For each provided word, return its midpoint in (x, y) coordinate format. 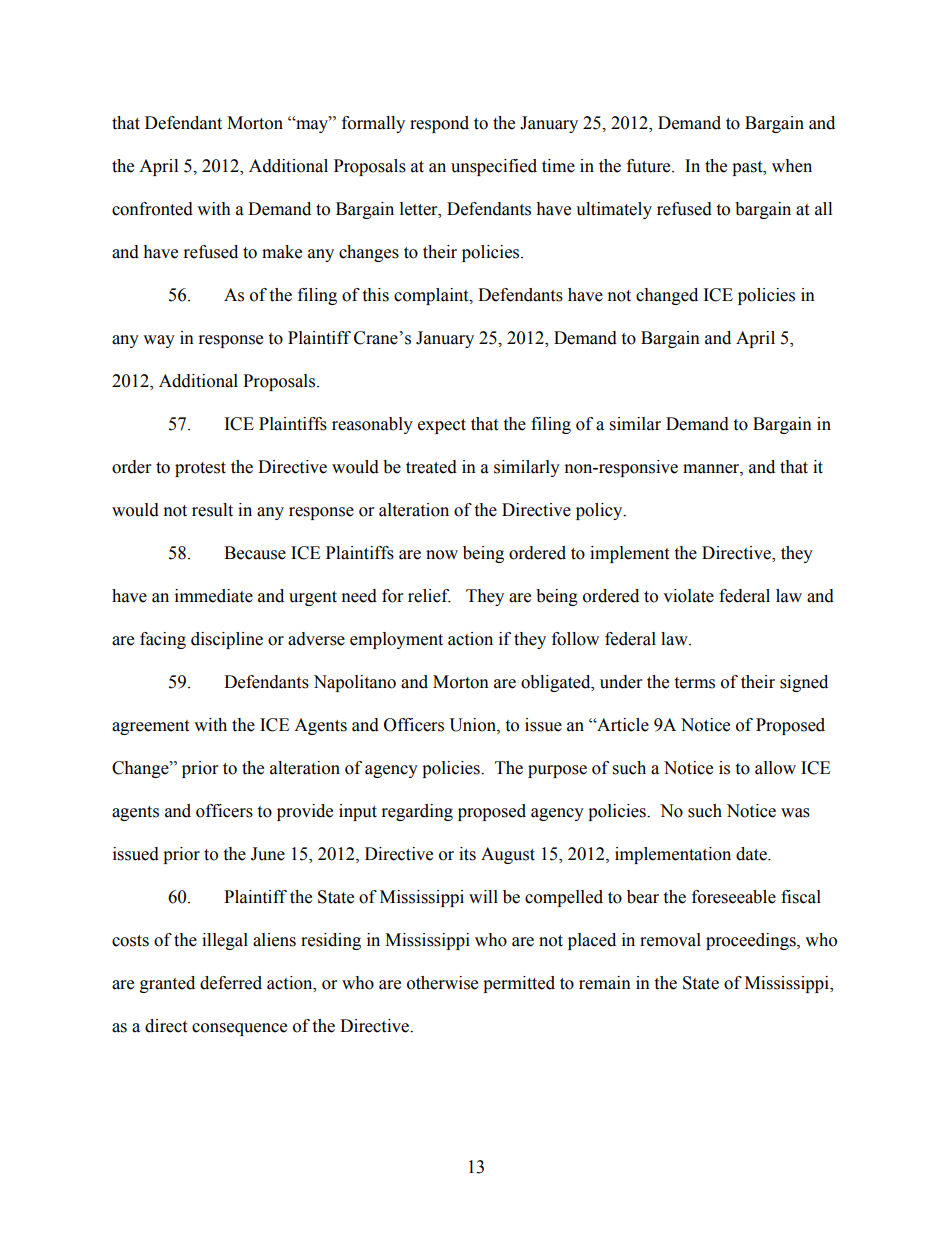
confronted (152, 209)
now (442, 555)
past (748, 168)
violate (688, 596)
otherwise (442, 983)
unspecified (494, 167)
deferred (231, 983)
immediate (214, 596)
